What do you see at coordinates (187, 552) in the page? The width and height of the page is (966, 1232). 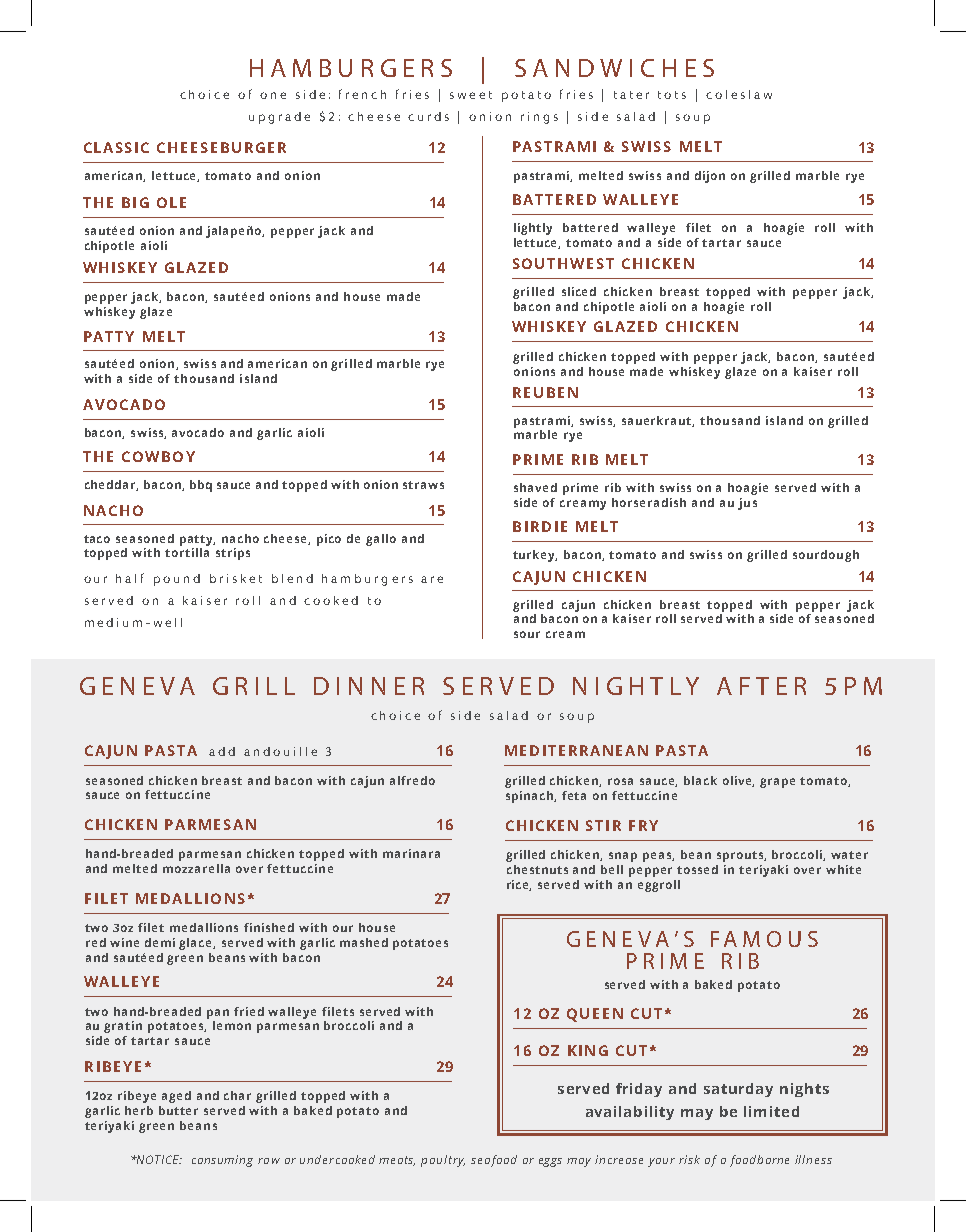 I see `tortilla` at bounding box center [187, 552].
